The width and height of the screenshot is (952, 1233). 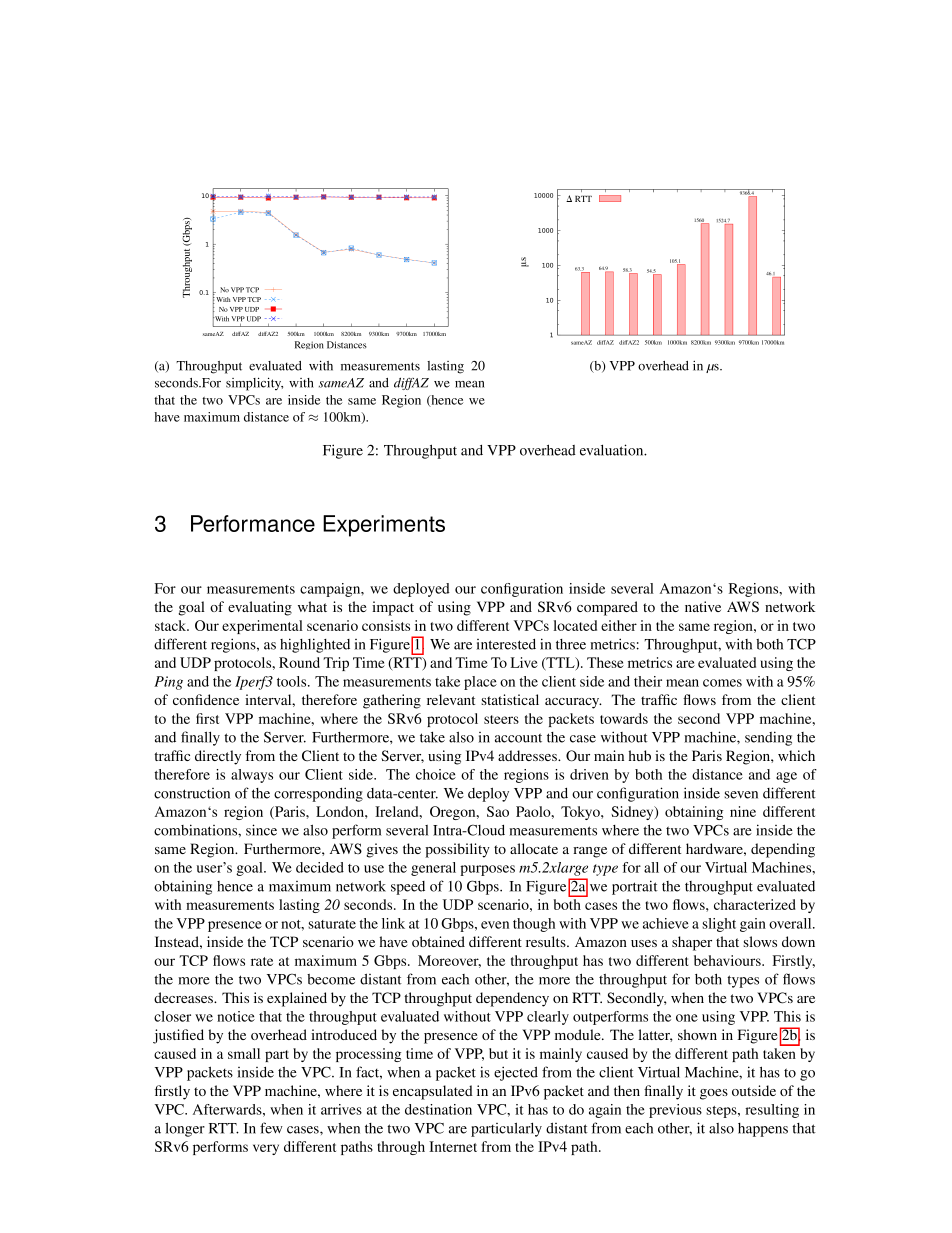 I want to click on explained, so click(x=297, y=999).
